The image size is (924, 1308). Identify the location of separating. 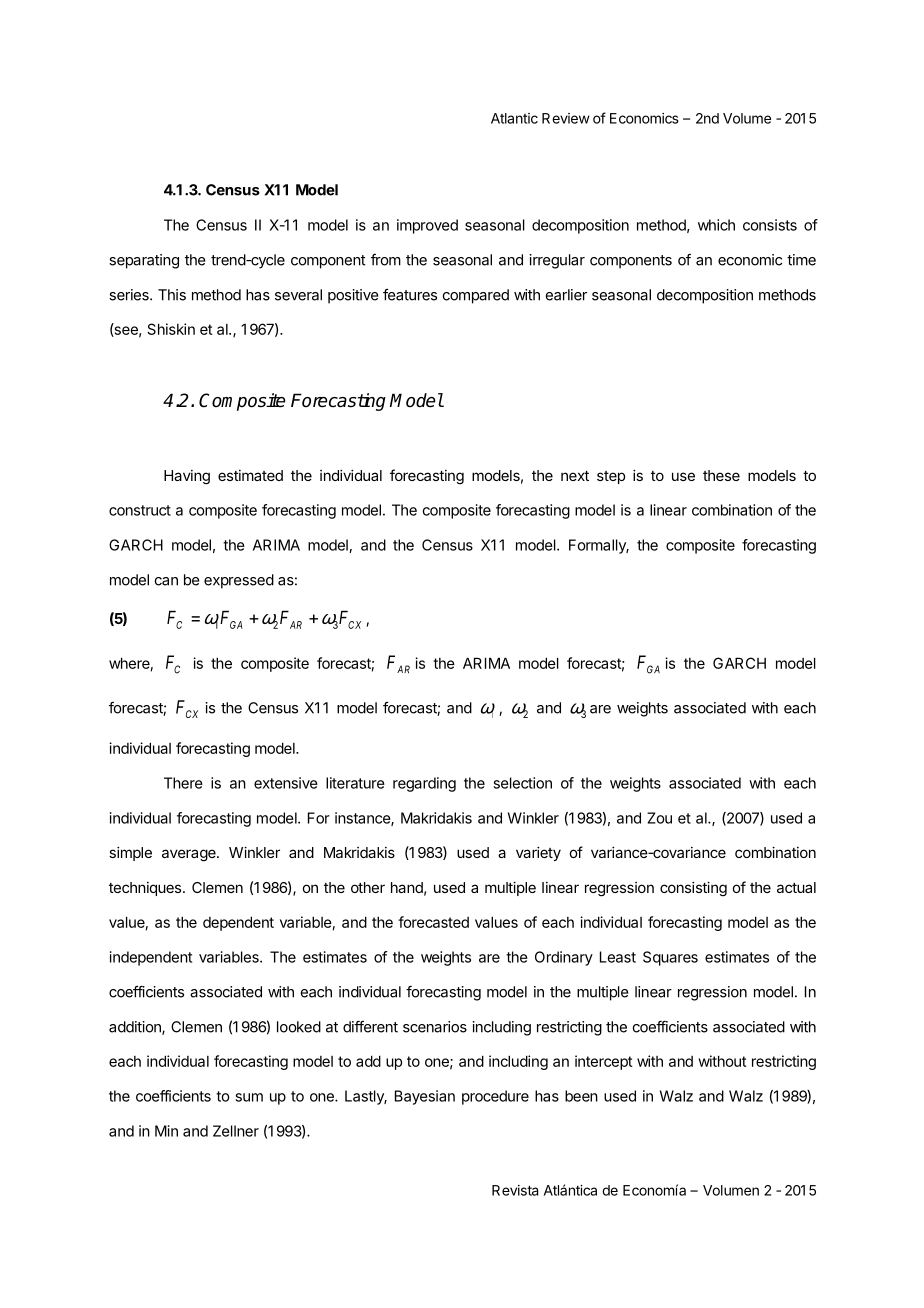
(144, 261).
